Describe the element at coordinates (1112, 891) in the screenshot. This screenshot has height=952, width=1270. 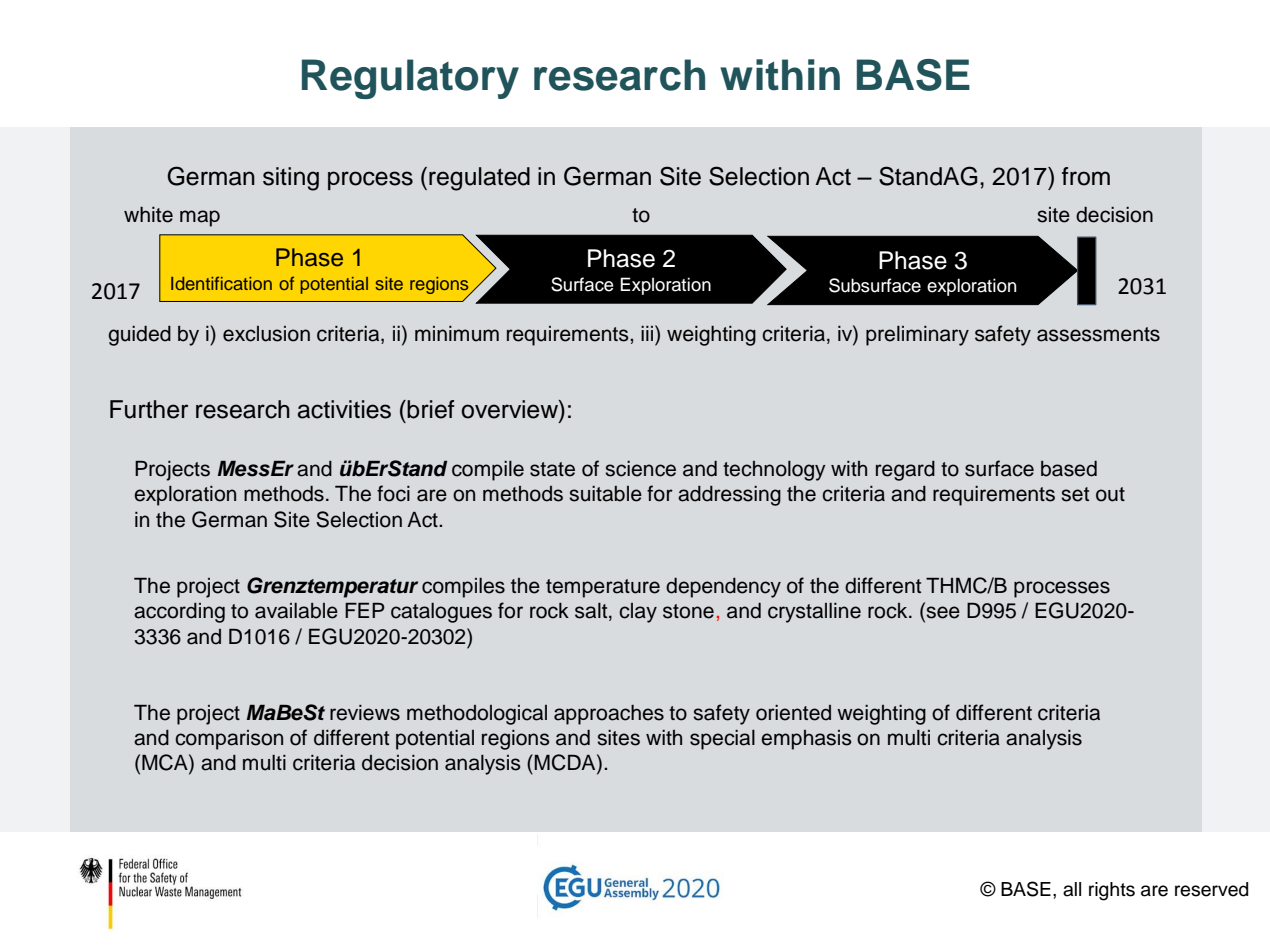
I see `rights` at that location.
